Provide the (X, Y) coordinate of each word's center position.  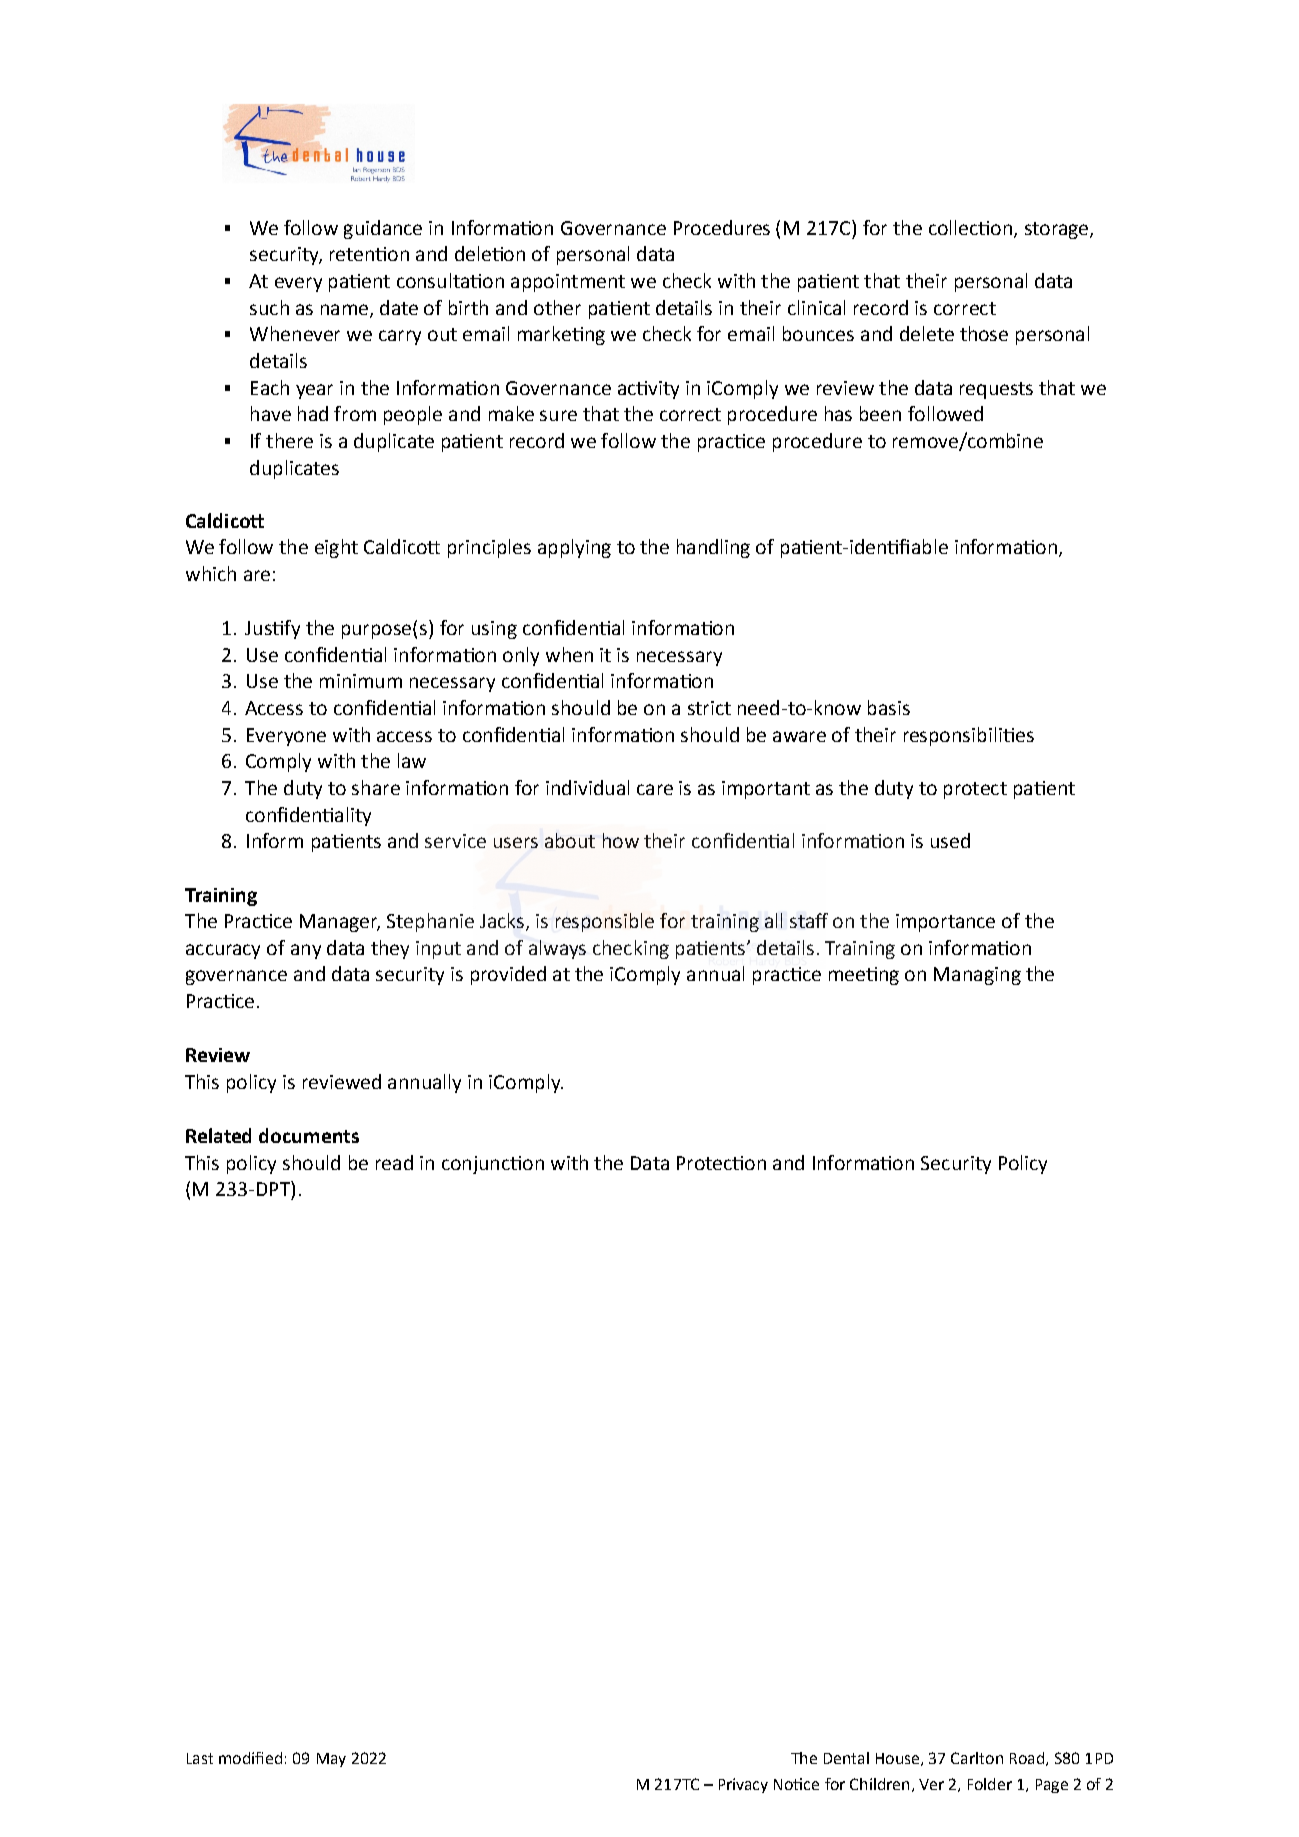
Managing (977, 976)
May (331, 1760)
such (269, 307)
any (306, 951)
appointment (568, 283)
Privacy (743, 1785)
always (557, 949)
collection (970, 227)
